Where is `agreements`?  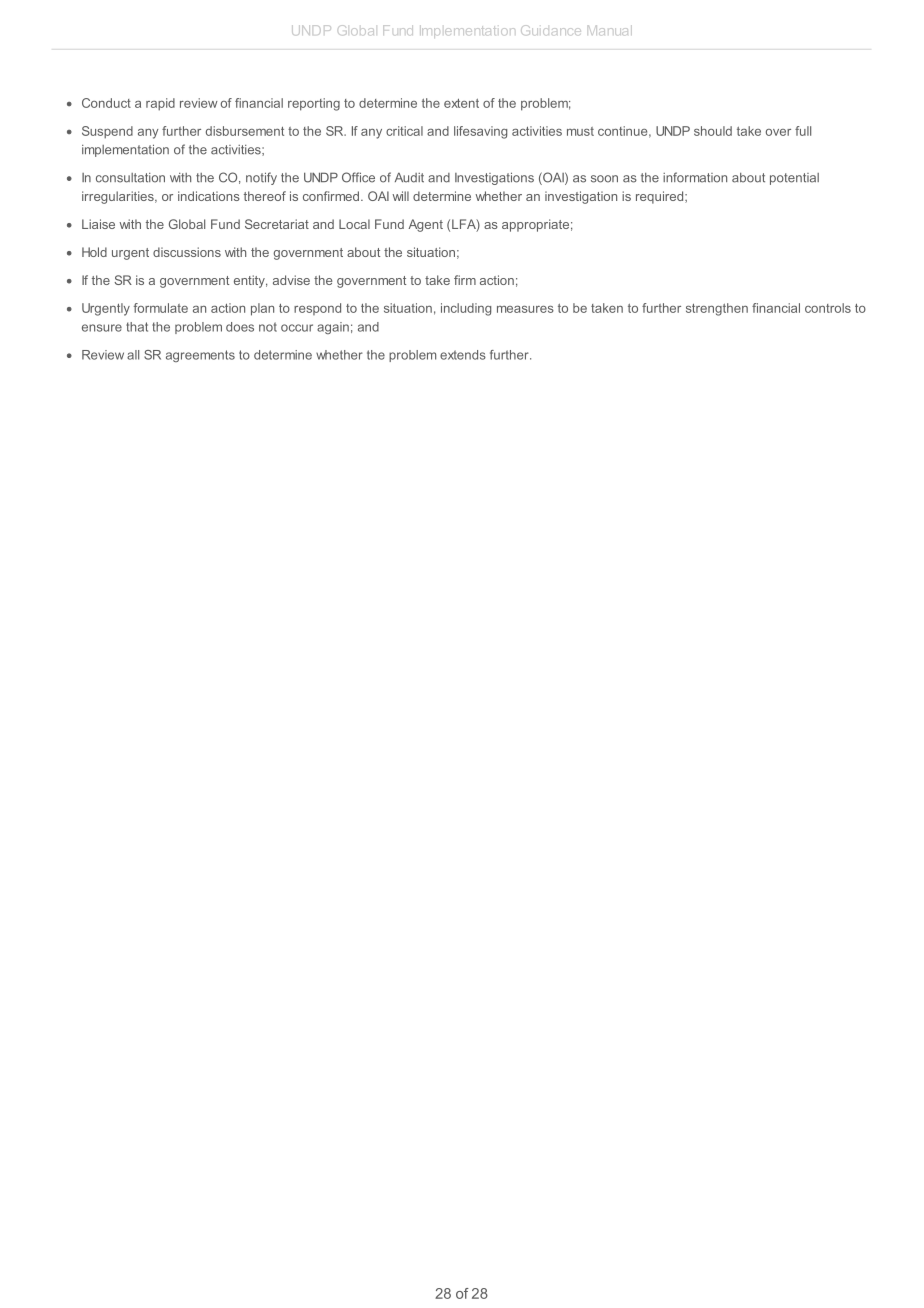 agreements is located at coordinates (200, 356).
